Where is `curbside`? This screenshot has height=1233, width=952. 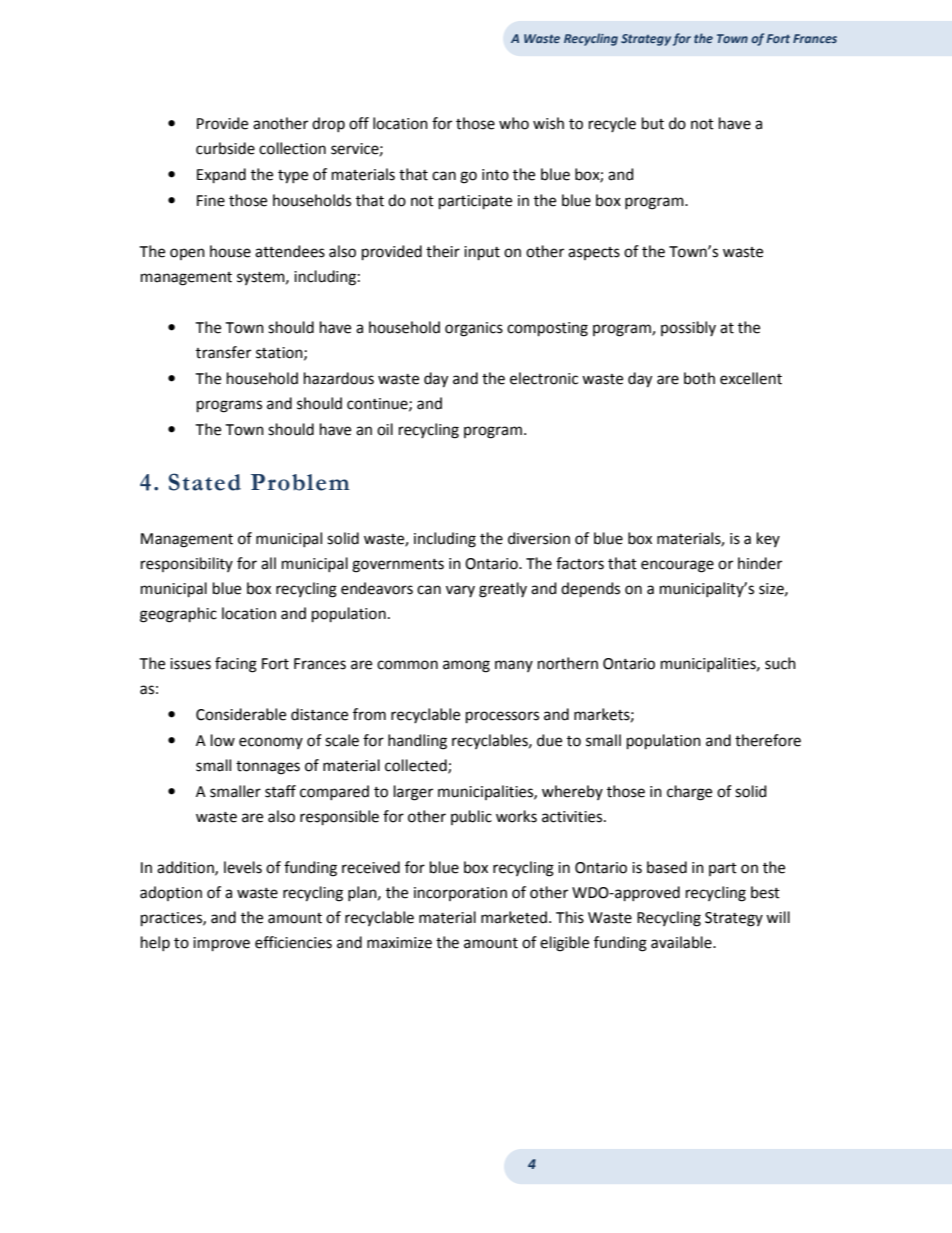 curbside is located at coordinates (225, 148).
